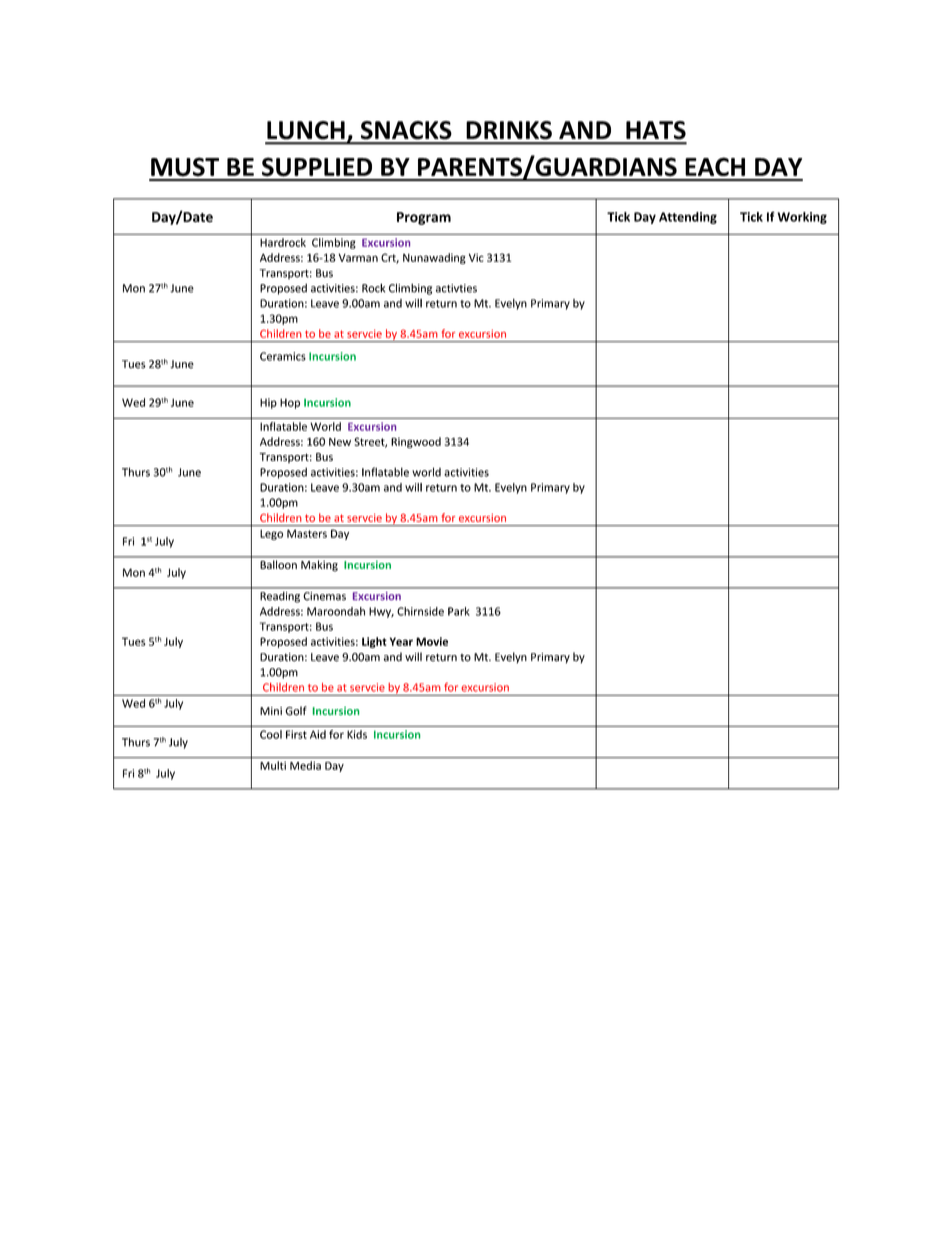 This screenshot has width=952, height=1233. I want to click on New, so click(340, 442).
